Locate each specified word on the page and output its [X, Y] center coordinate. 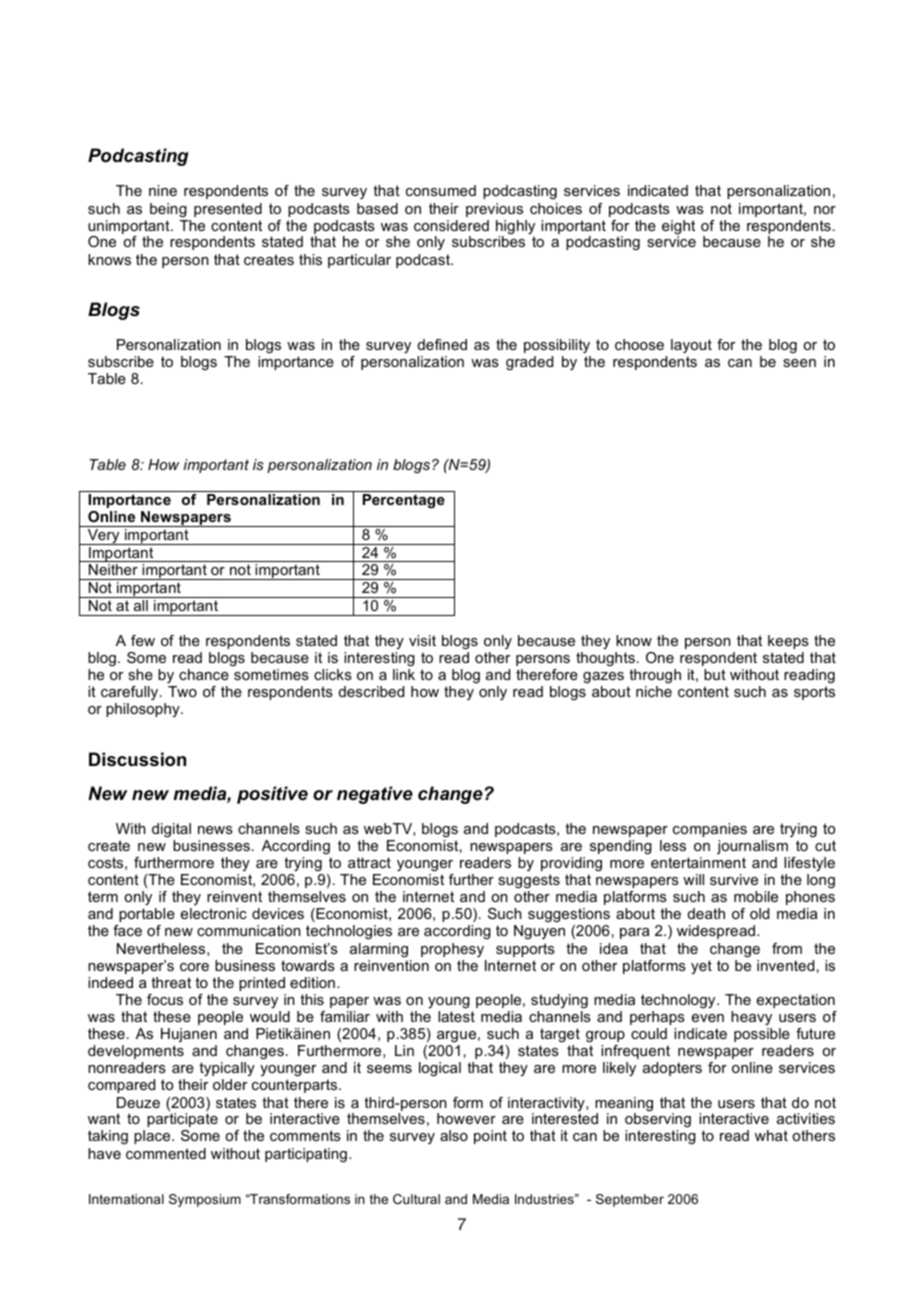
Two [182, 691]
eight [678, 228]
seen [799, 363]
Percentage [404, 501]
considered [451, 225]
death [706, 913]
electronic [214, 913]
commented [166, 1153]
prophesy [452, 950]
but [715, 674]
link [404, 674]
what [771, 1135]
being [168, 210]
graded [529, 363]
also [454, 1135]
